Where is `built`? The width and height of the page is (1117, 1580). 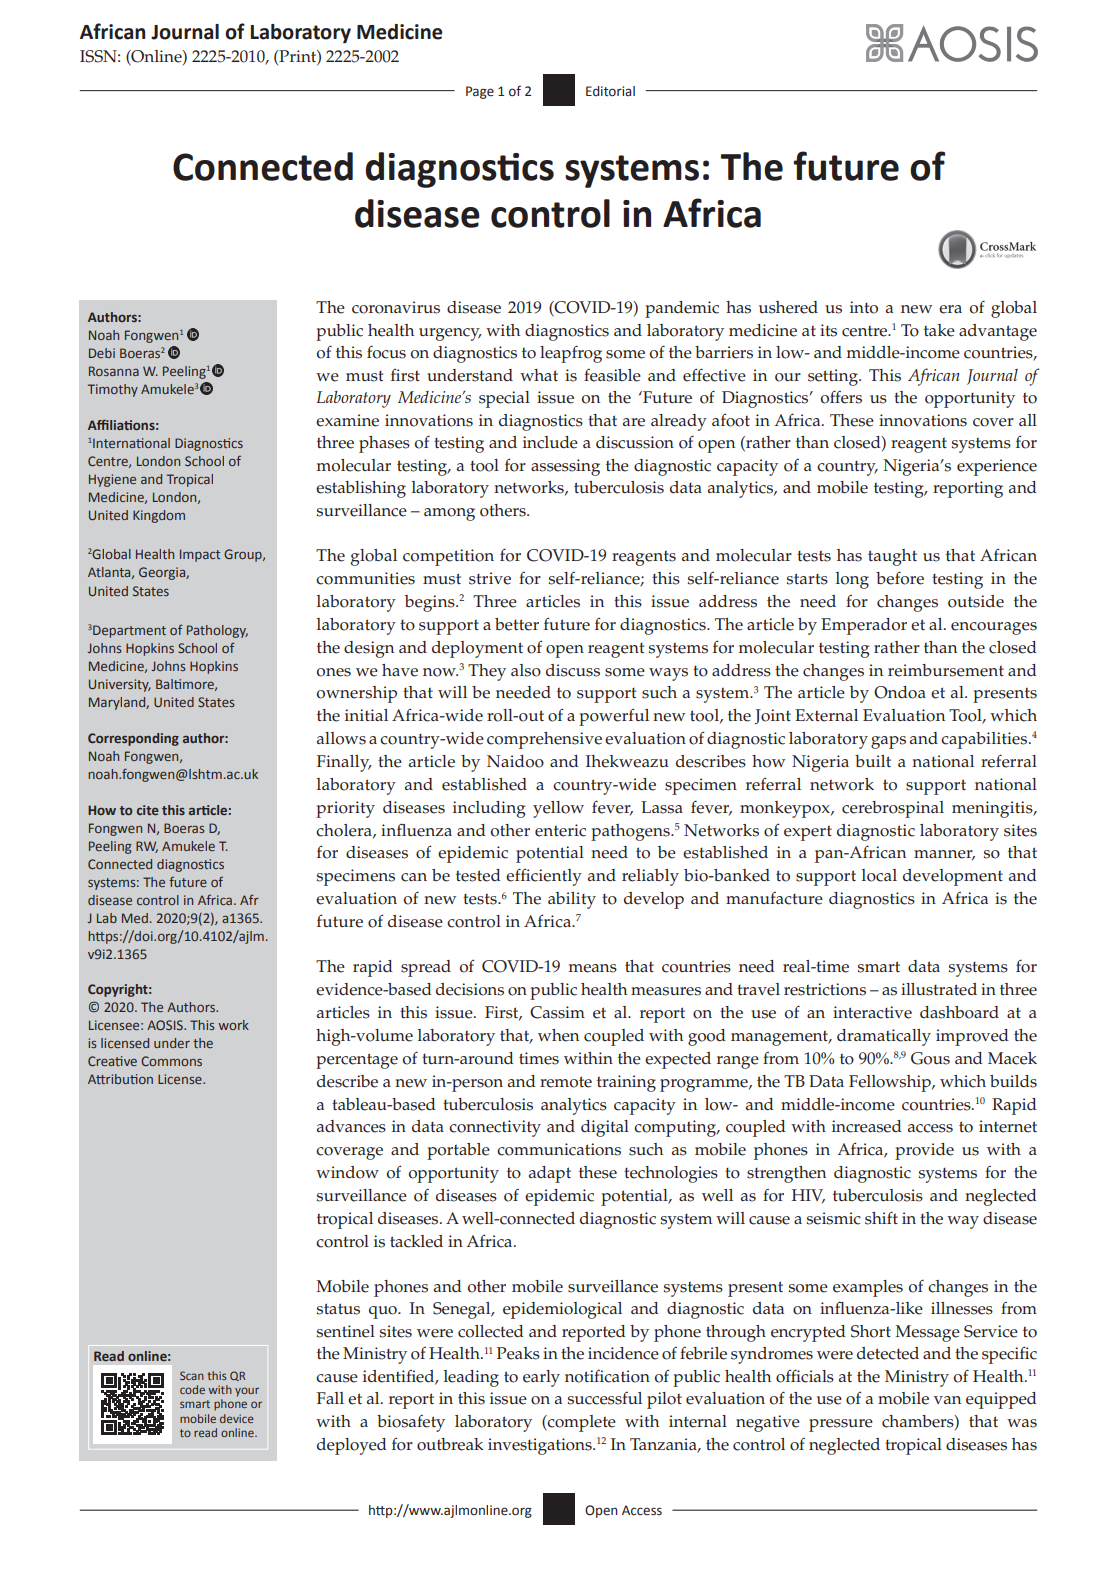 built is located at coordinates (873, 761).
